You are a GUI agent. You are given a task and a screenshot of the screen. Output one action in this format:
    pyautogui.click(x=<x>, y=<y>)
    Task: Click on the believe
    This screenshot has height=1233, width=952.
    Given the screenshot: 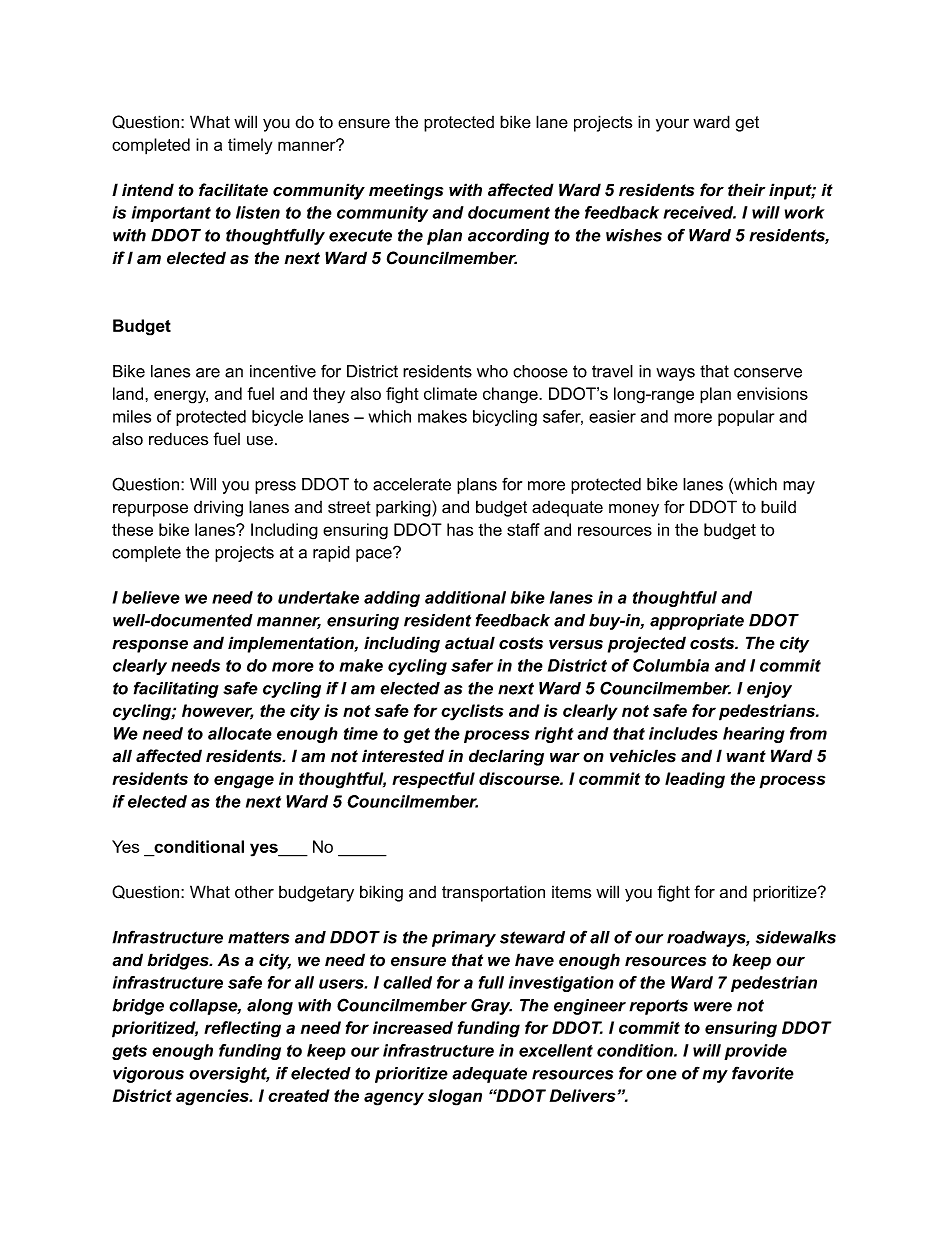 What is the action you would take?
    pyautogui.click(x=151, y=597)
